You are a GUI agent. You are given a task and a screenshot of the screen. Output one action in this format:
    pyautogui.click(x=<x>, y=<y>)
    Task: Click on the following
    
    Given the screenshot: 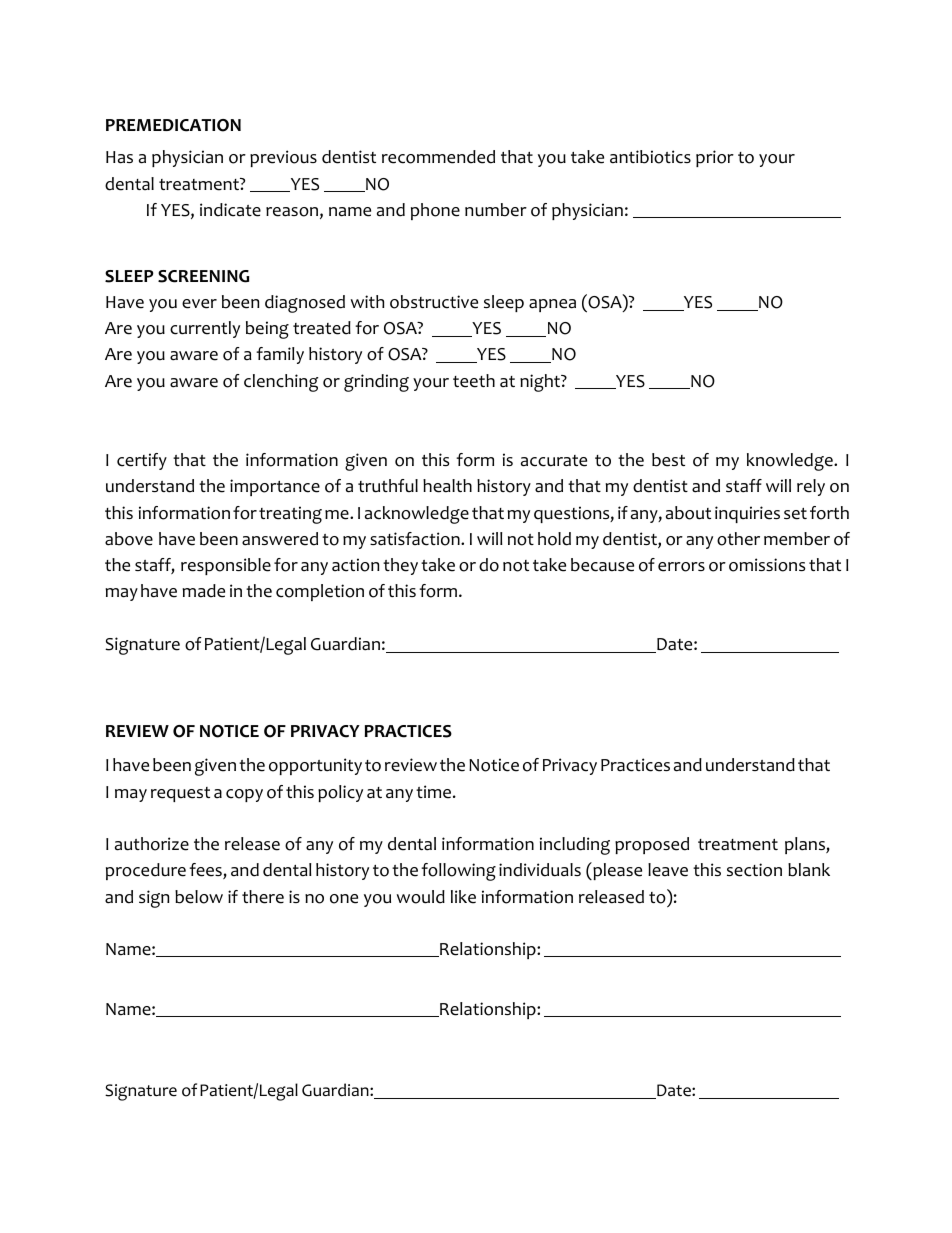 What is the action you would take?
    pyautogui.click(x=458, y=872)
